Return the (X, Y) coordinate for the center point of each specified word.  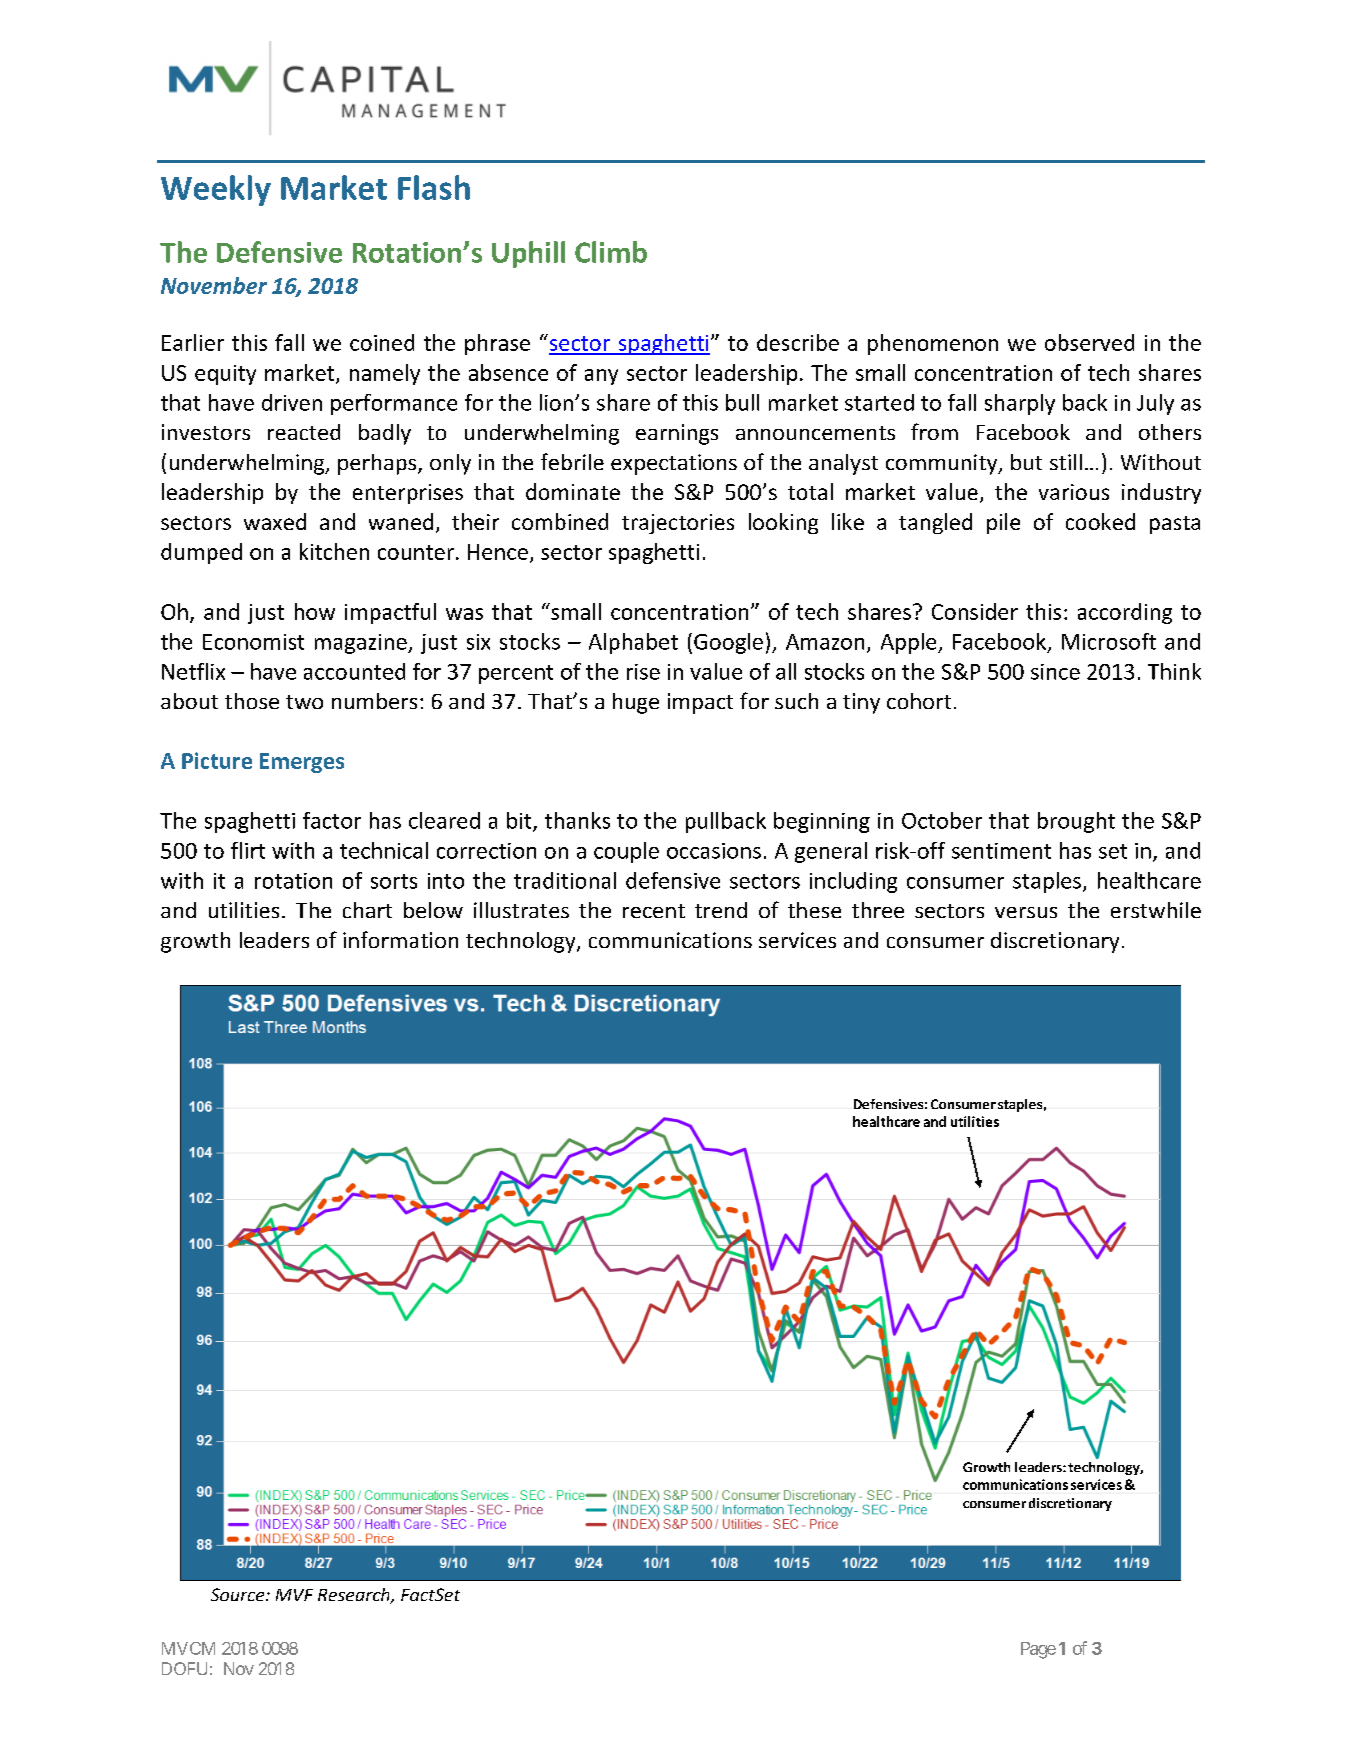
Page (1038, 1650)
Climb (611, 252)
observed (1089, 342)
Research (355, 1596)
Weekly (216, 190)
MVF (294, 1595)
